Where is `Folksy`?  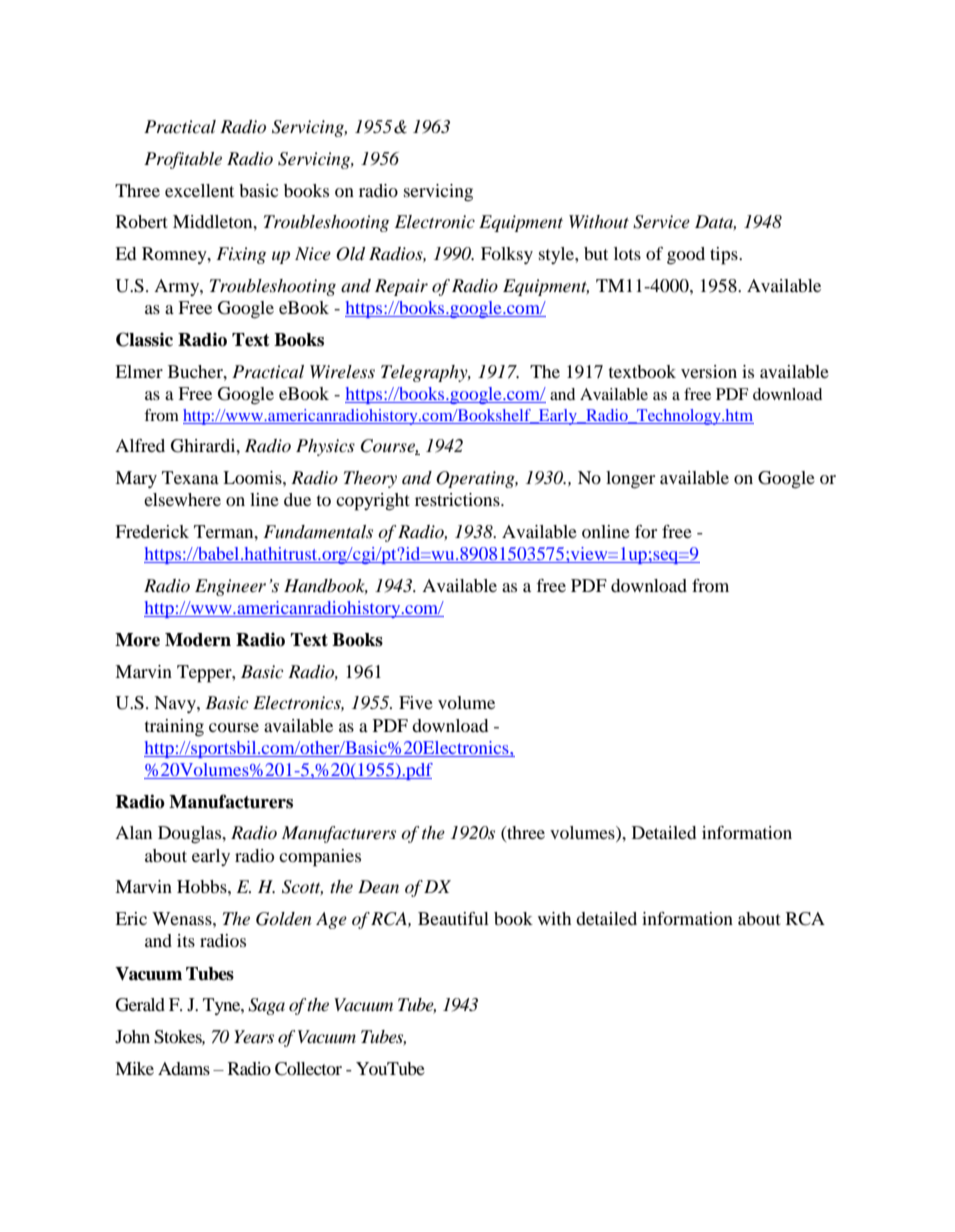 Folksy is located at coordinates (507, 255).
